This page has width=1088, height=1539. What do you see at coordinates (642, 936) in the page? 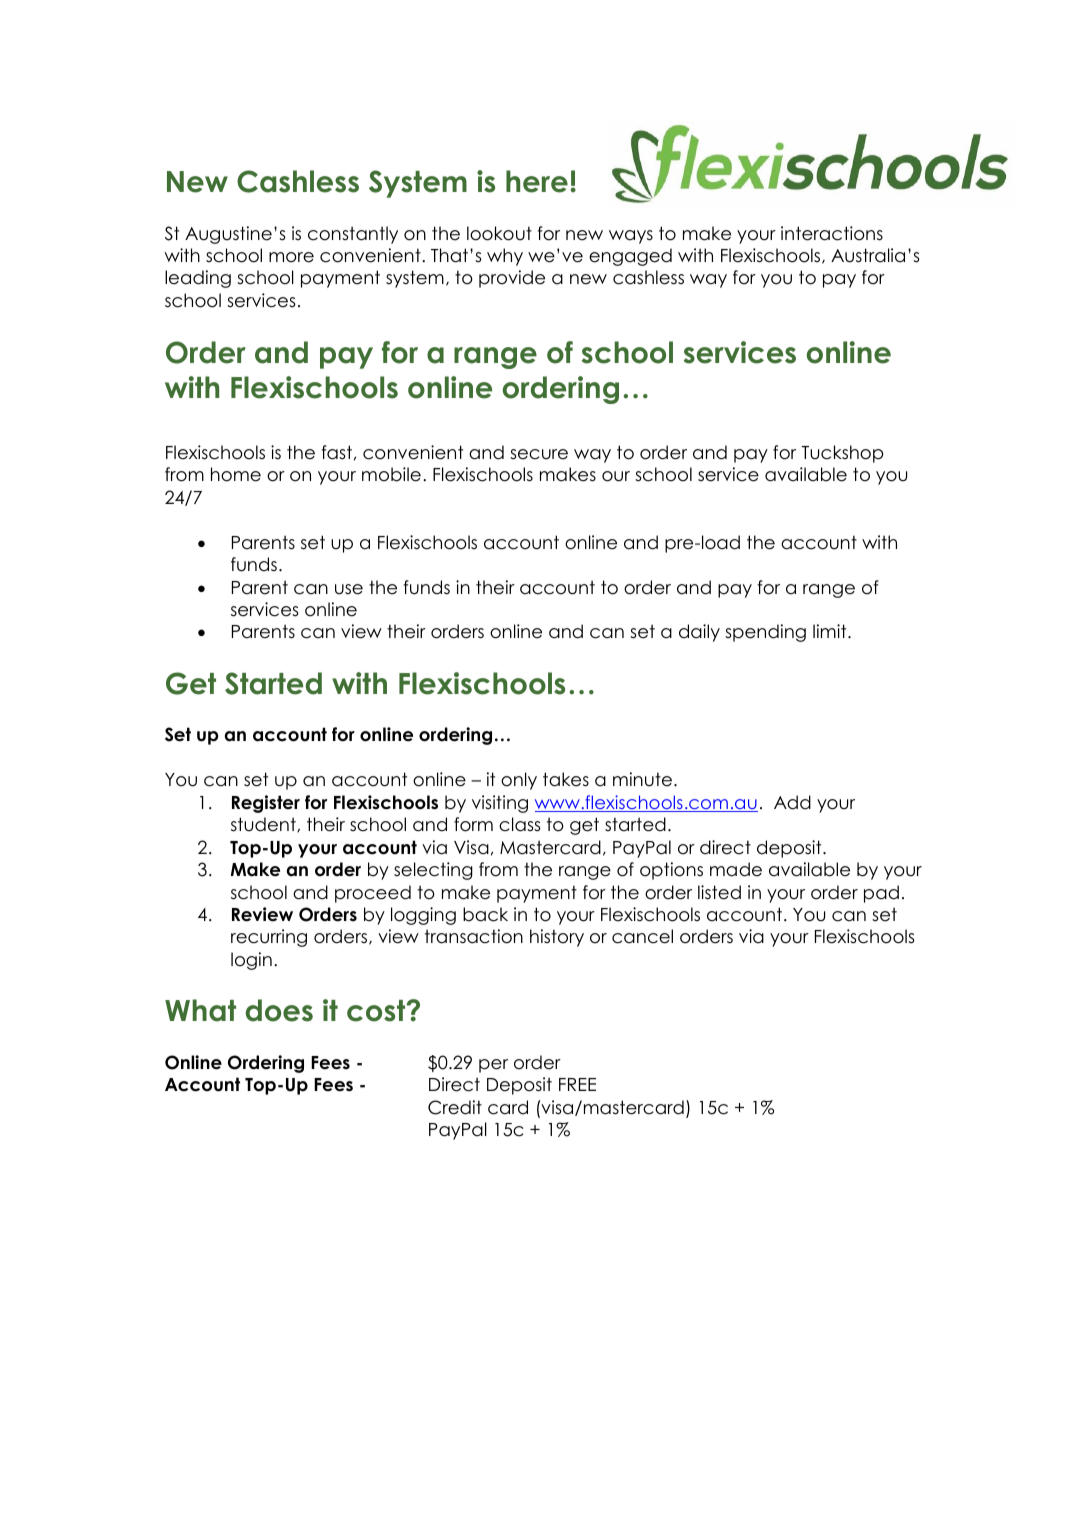
I see `cancel` at bounding box center [642, 936].
